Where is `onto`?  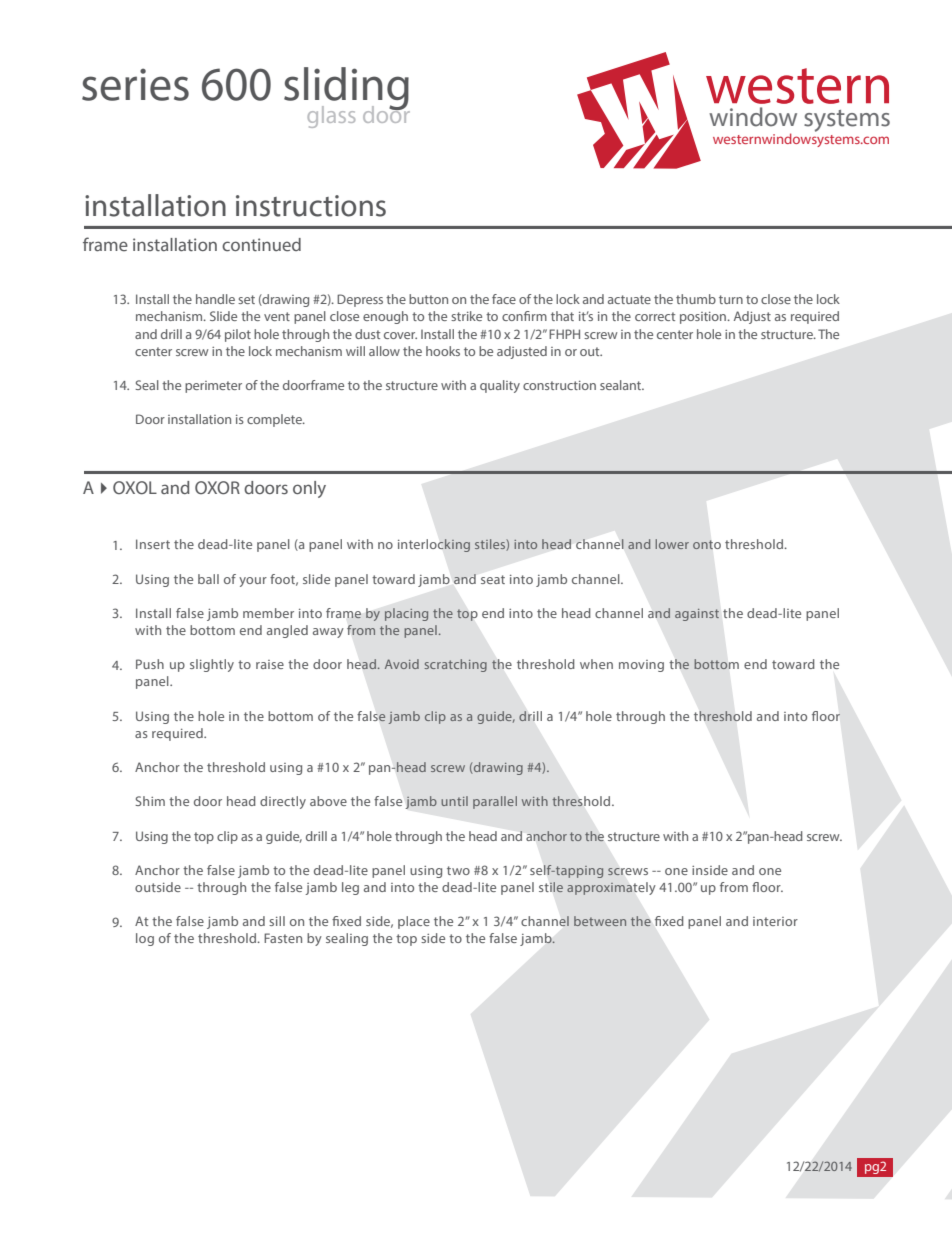
onto is located at coordinates (707, 544).
